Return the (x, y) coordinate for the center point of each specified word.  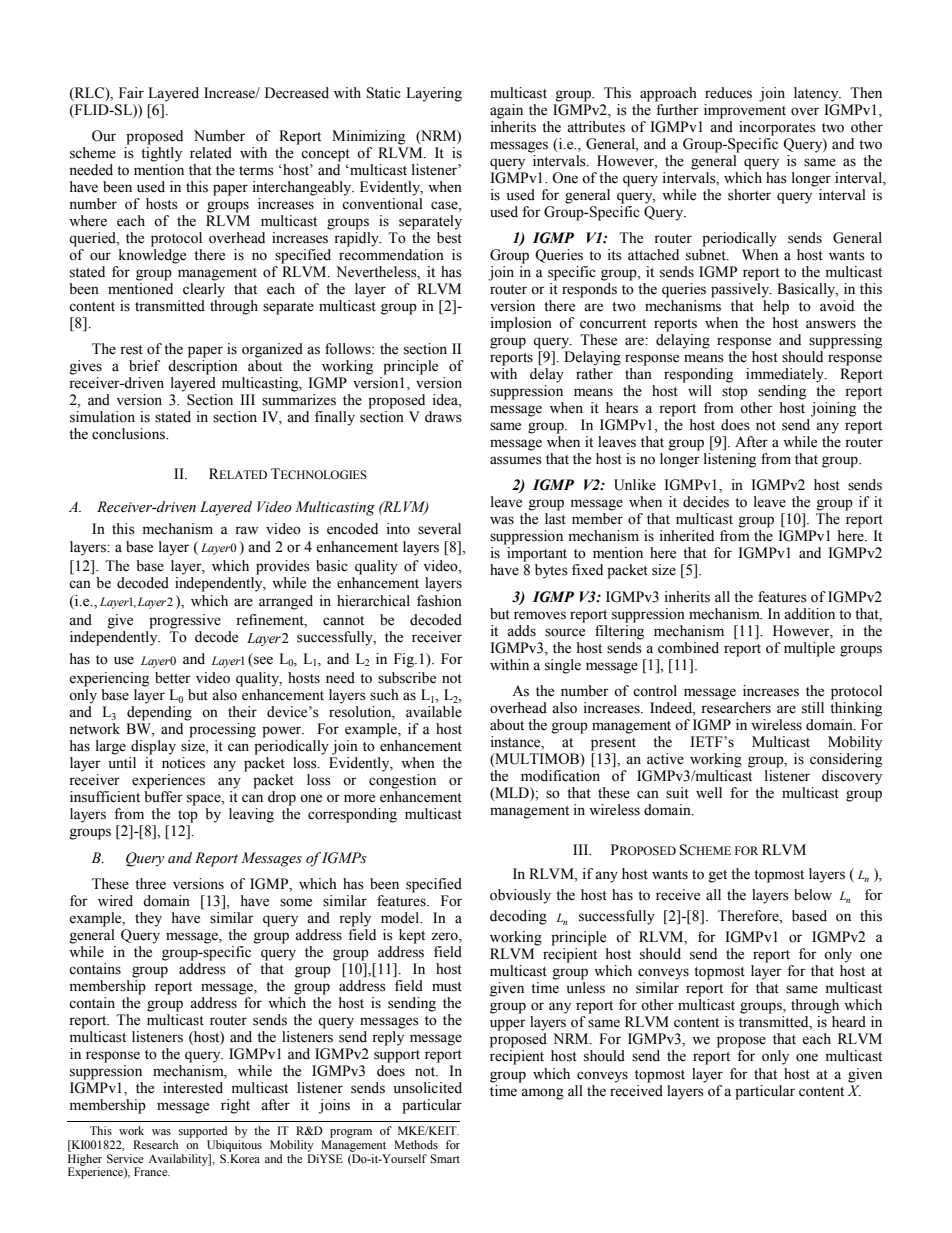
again (506, 111)
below (813, 895)
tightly (161, 154)
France (152, 1171)
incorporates (777, 128)
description (203, 367)
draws (443, 417)
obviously (520, 896)
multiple (809, 649)
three (150, 884)
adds (521, 631)
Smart (445, 1159)
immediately (786, 375)
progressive (185, 621)
